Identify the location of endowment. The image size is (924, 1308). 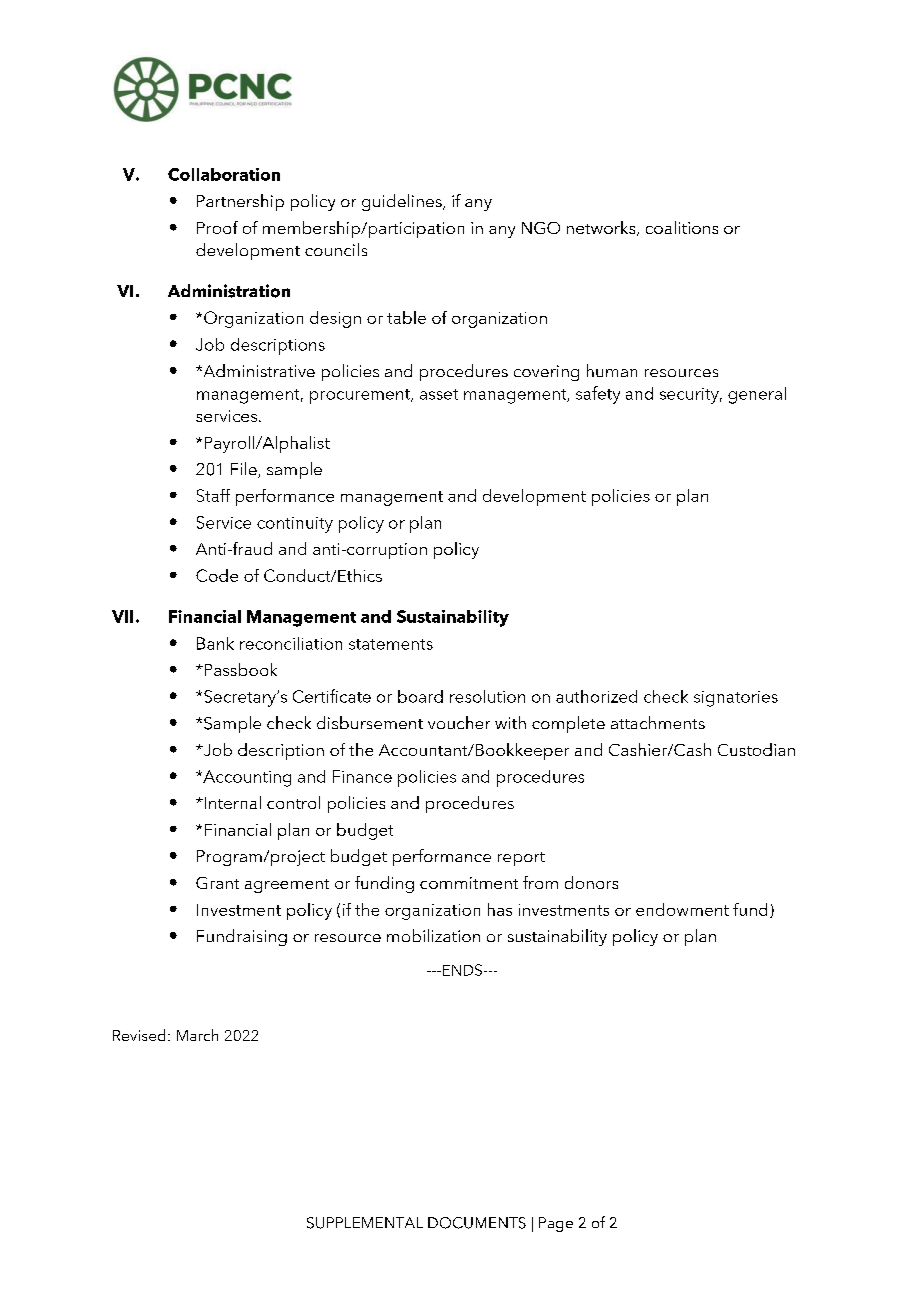
(682, 909).
